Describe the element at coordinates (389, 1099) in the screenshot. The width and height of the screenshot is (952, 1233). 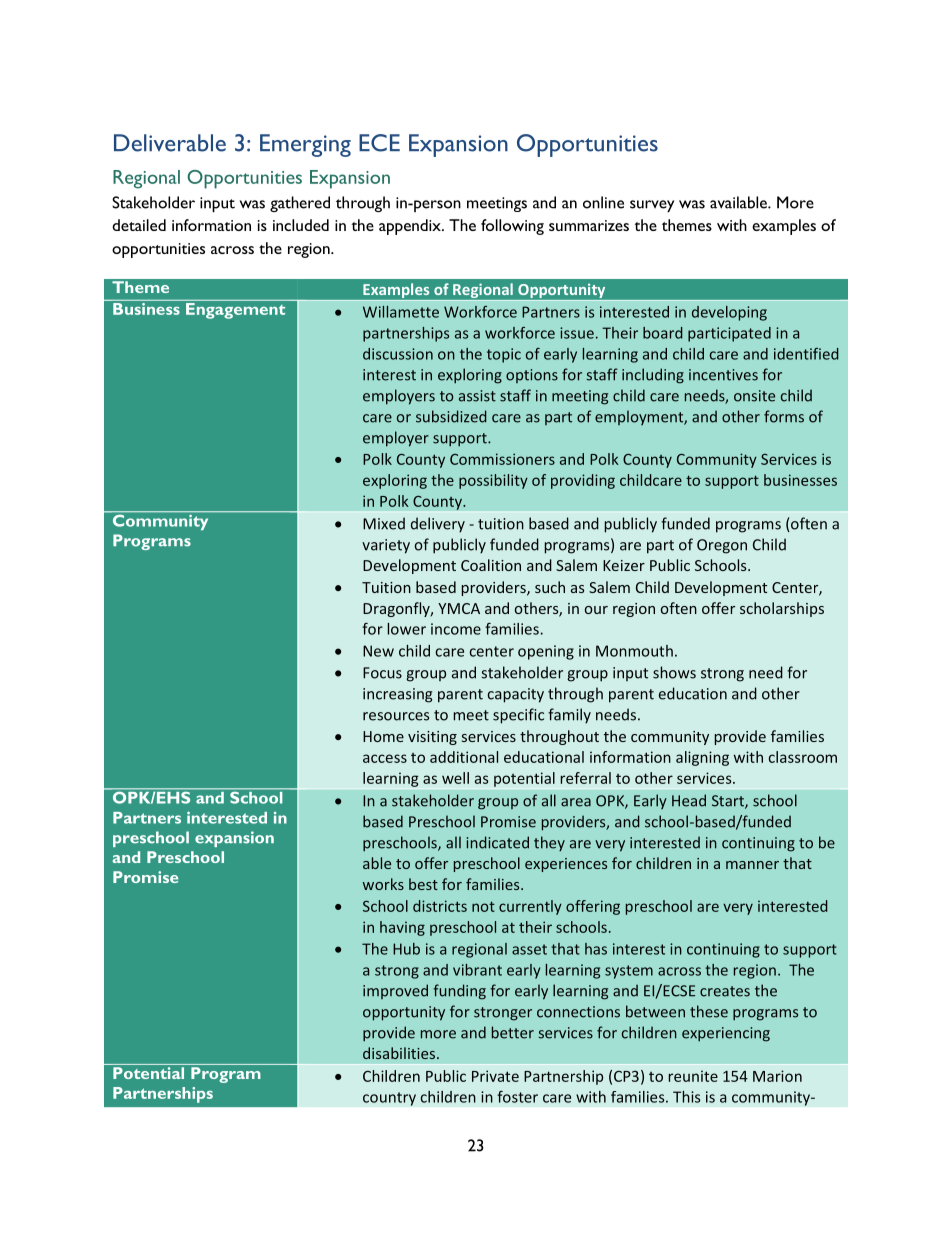
I see `country` at that location.
